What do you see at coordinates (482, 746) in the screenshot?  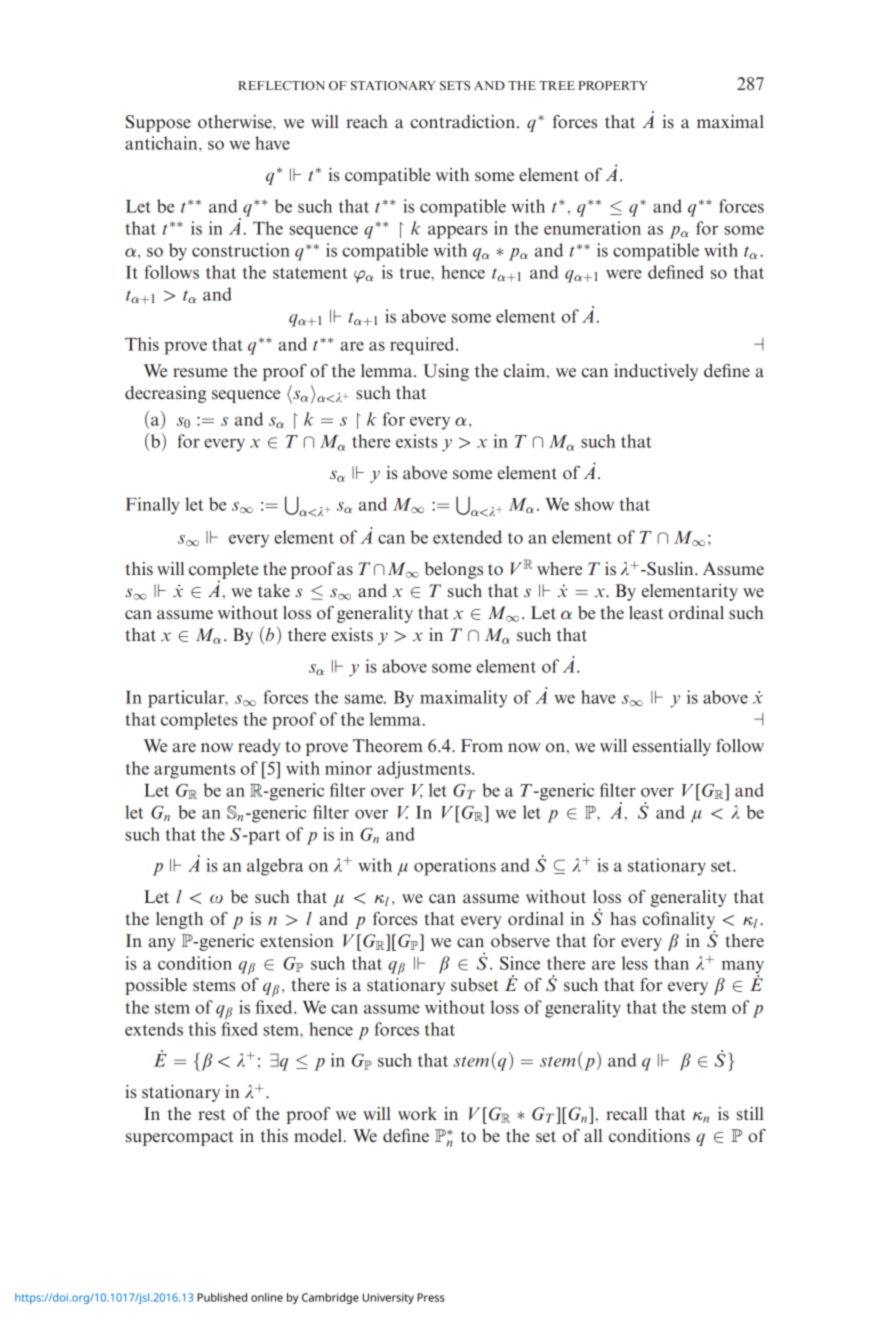 I see `From` at bounding box center [482, 746].
